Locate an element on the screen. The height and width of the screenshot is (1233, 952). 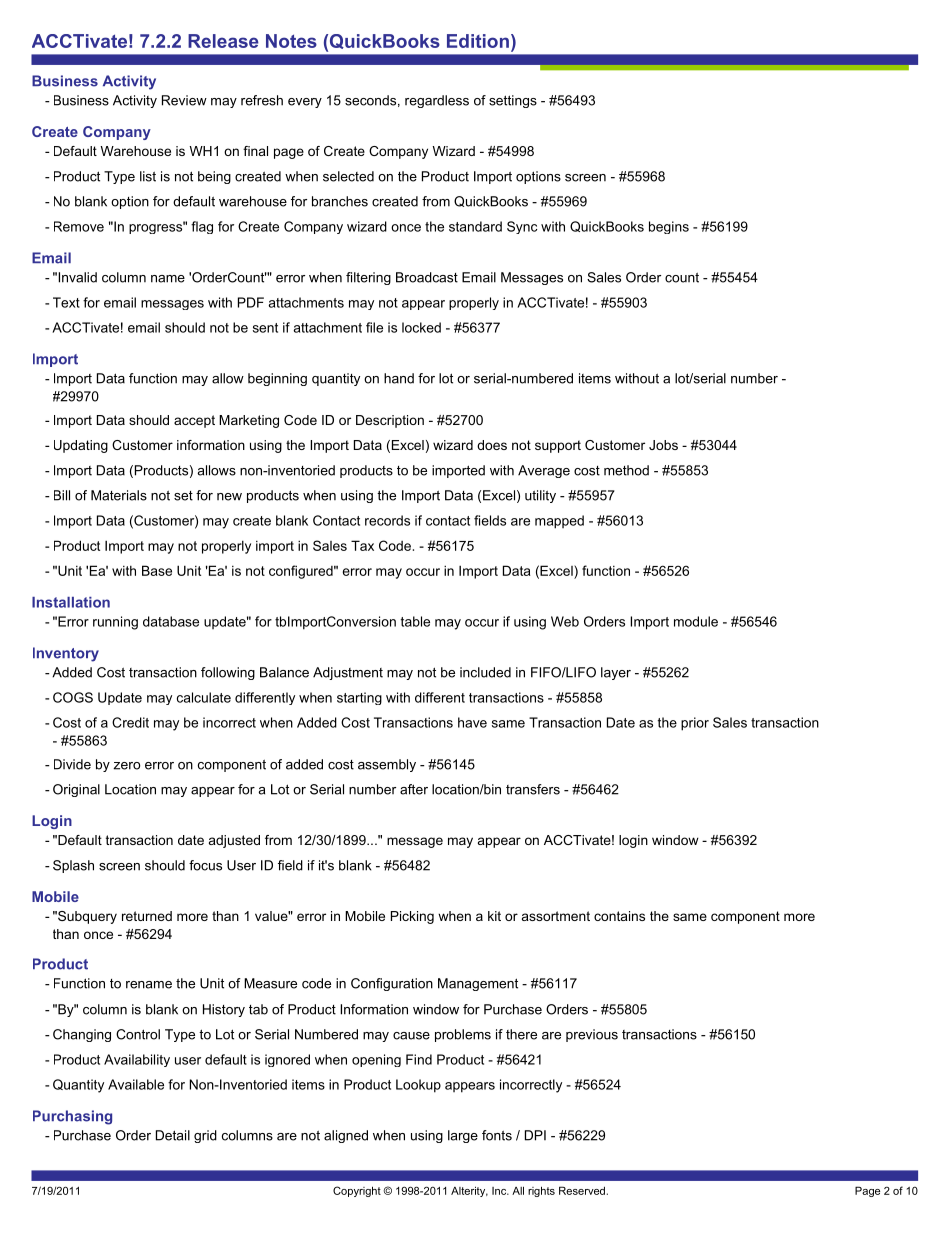
settings is located at coordinates (513, 101).
